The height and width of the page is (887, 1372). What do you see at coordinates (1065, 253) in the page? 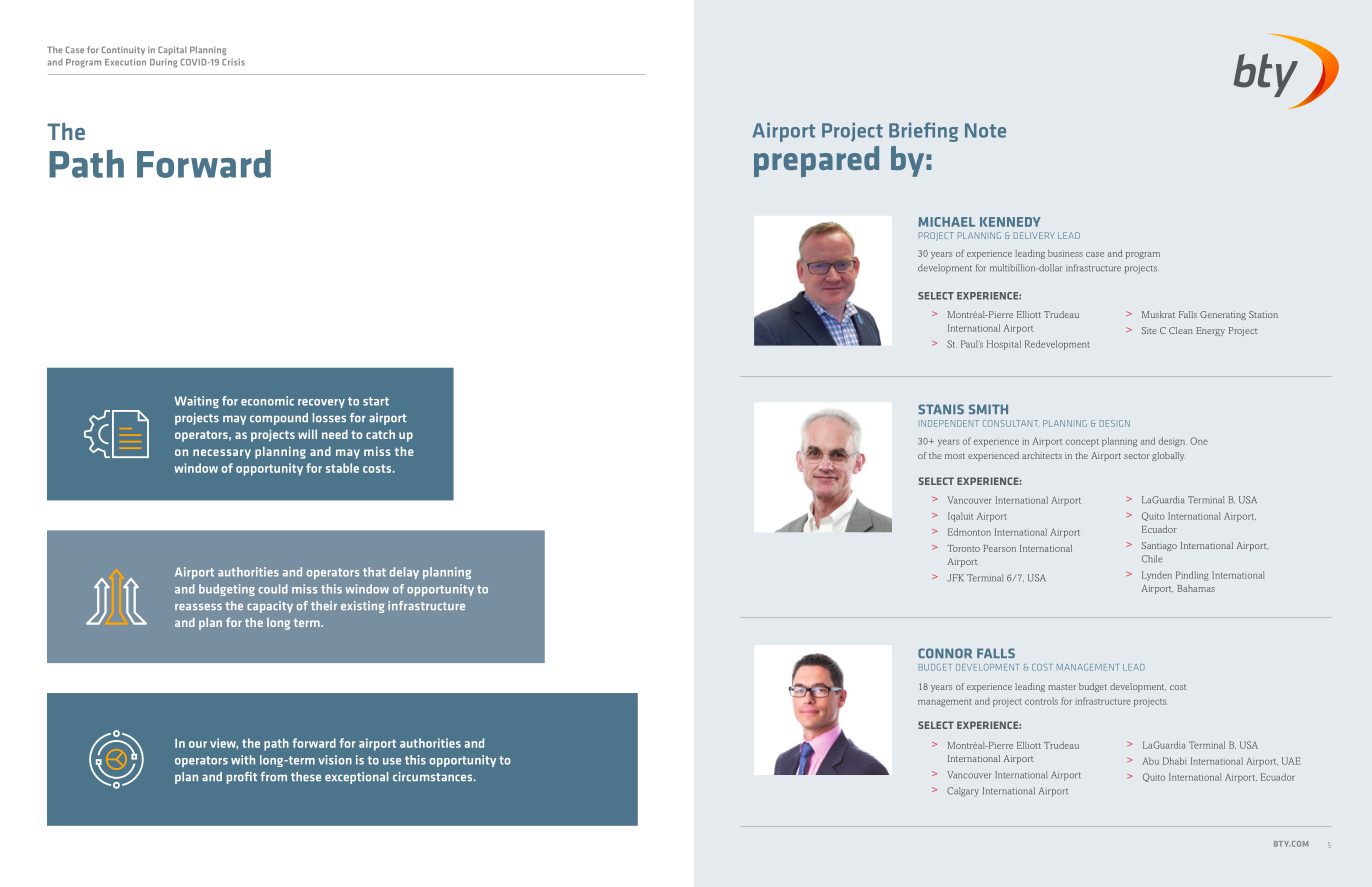
I see `business` at bounding box center [1065, 253].
